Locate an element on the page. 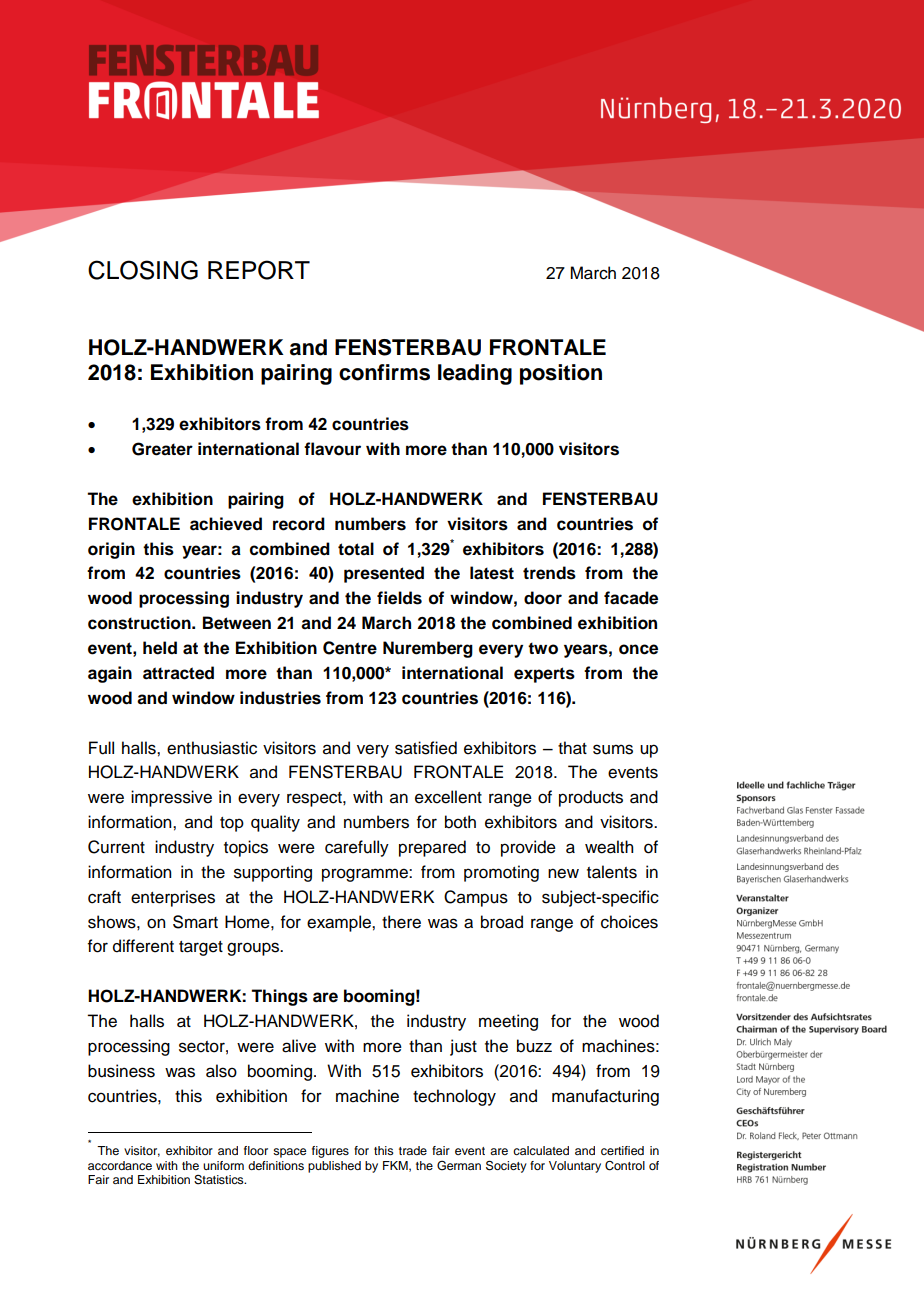 This document has width=924, height=1308. published is located at coordinates (334, 1167).
